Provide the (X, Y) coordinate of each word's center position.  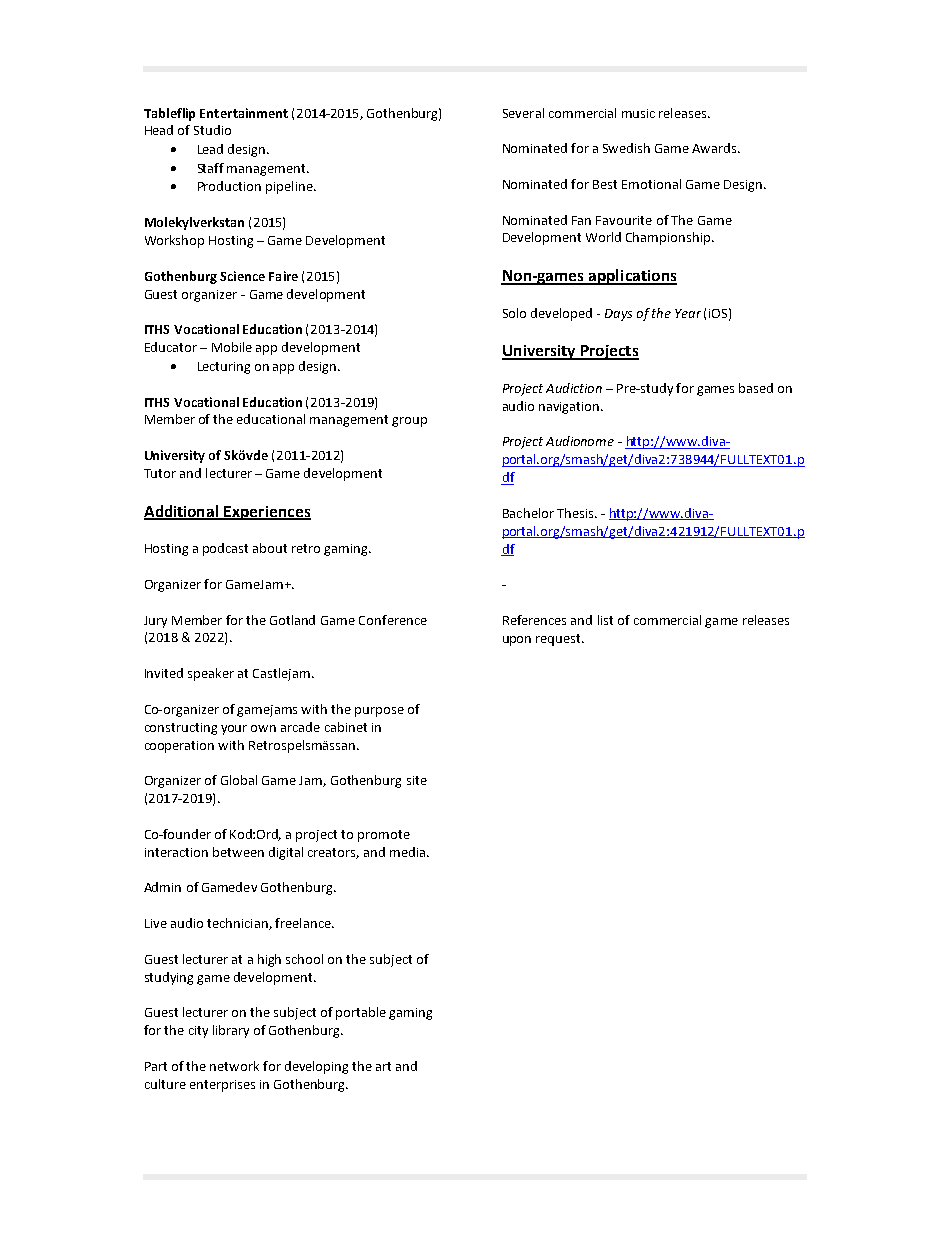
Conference (393, 620)
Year (688, 313)
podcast (225, 549)
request (560, 640)
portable (361, 1013)
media (409, 852)
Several (523, 113)
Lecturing (224, 368)
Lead (210, 149)
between (238, 852)
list (605, 620)
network (234, 1066)
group (409, 422)
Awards (715, 148)
